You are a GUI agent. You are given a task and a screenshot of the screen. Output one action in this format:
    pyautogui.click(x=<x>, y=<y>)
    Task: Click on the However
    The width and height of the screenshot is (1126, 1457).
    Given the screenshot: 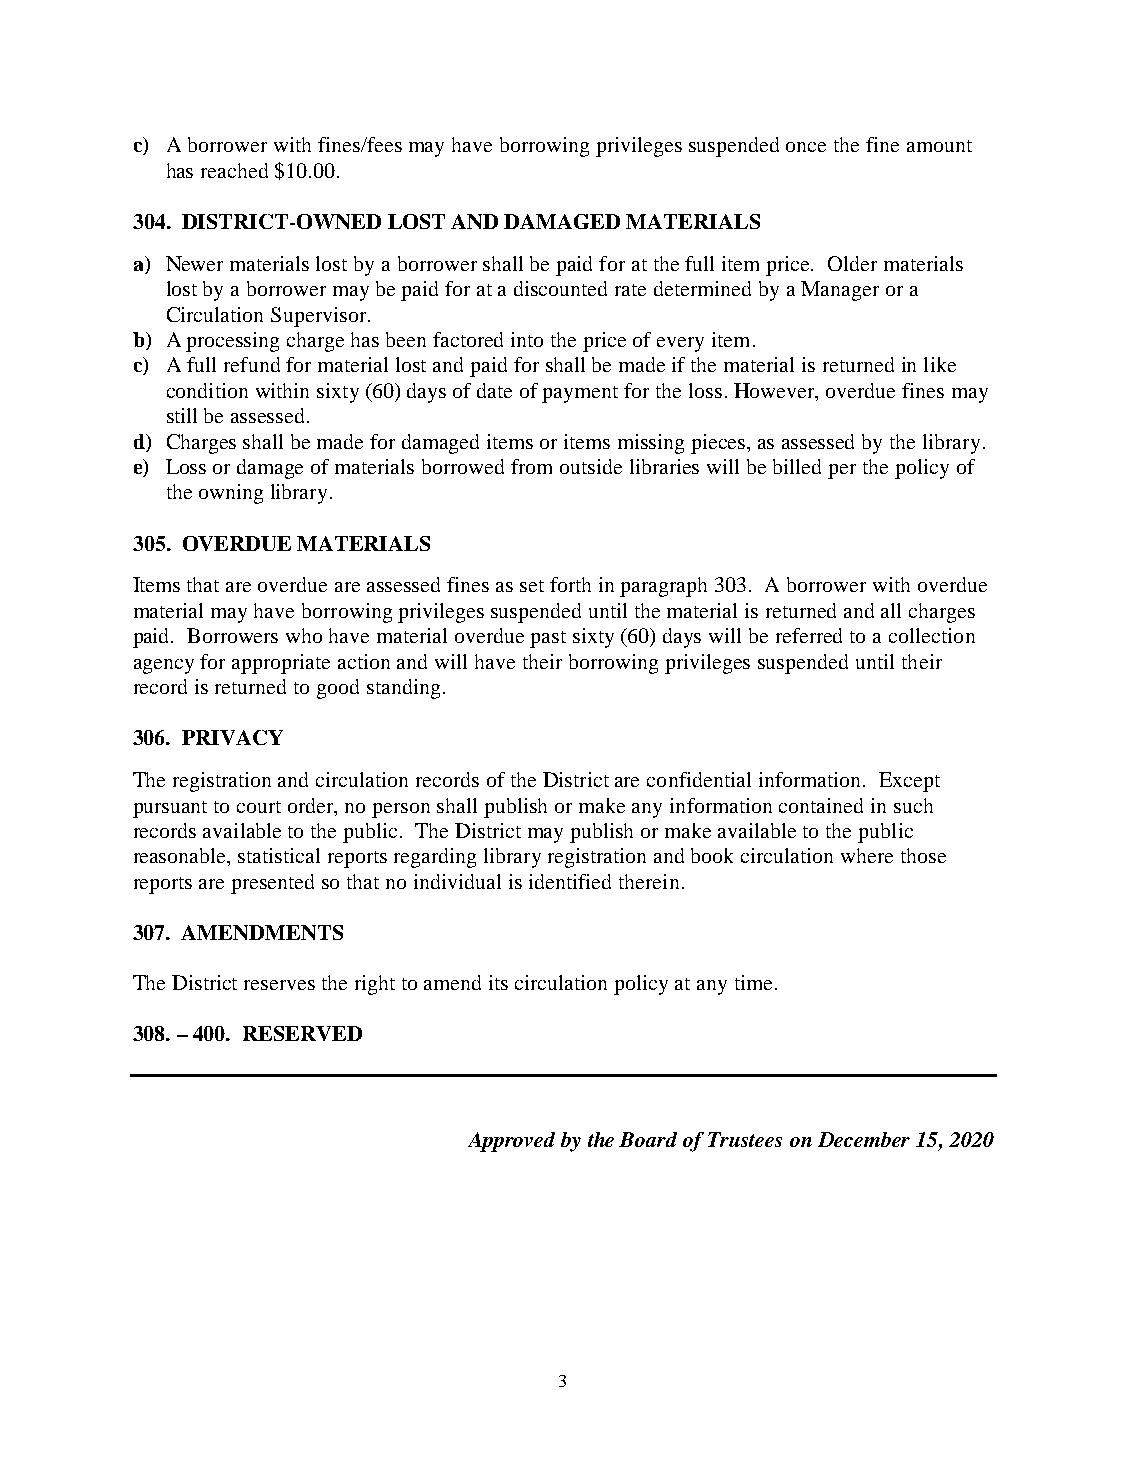 What is the action you would take?
    pyautogui.click(x=775, y=392)
